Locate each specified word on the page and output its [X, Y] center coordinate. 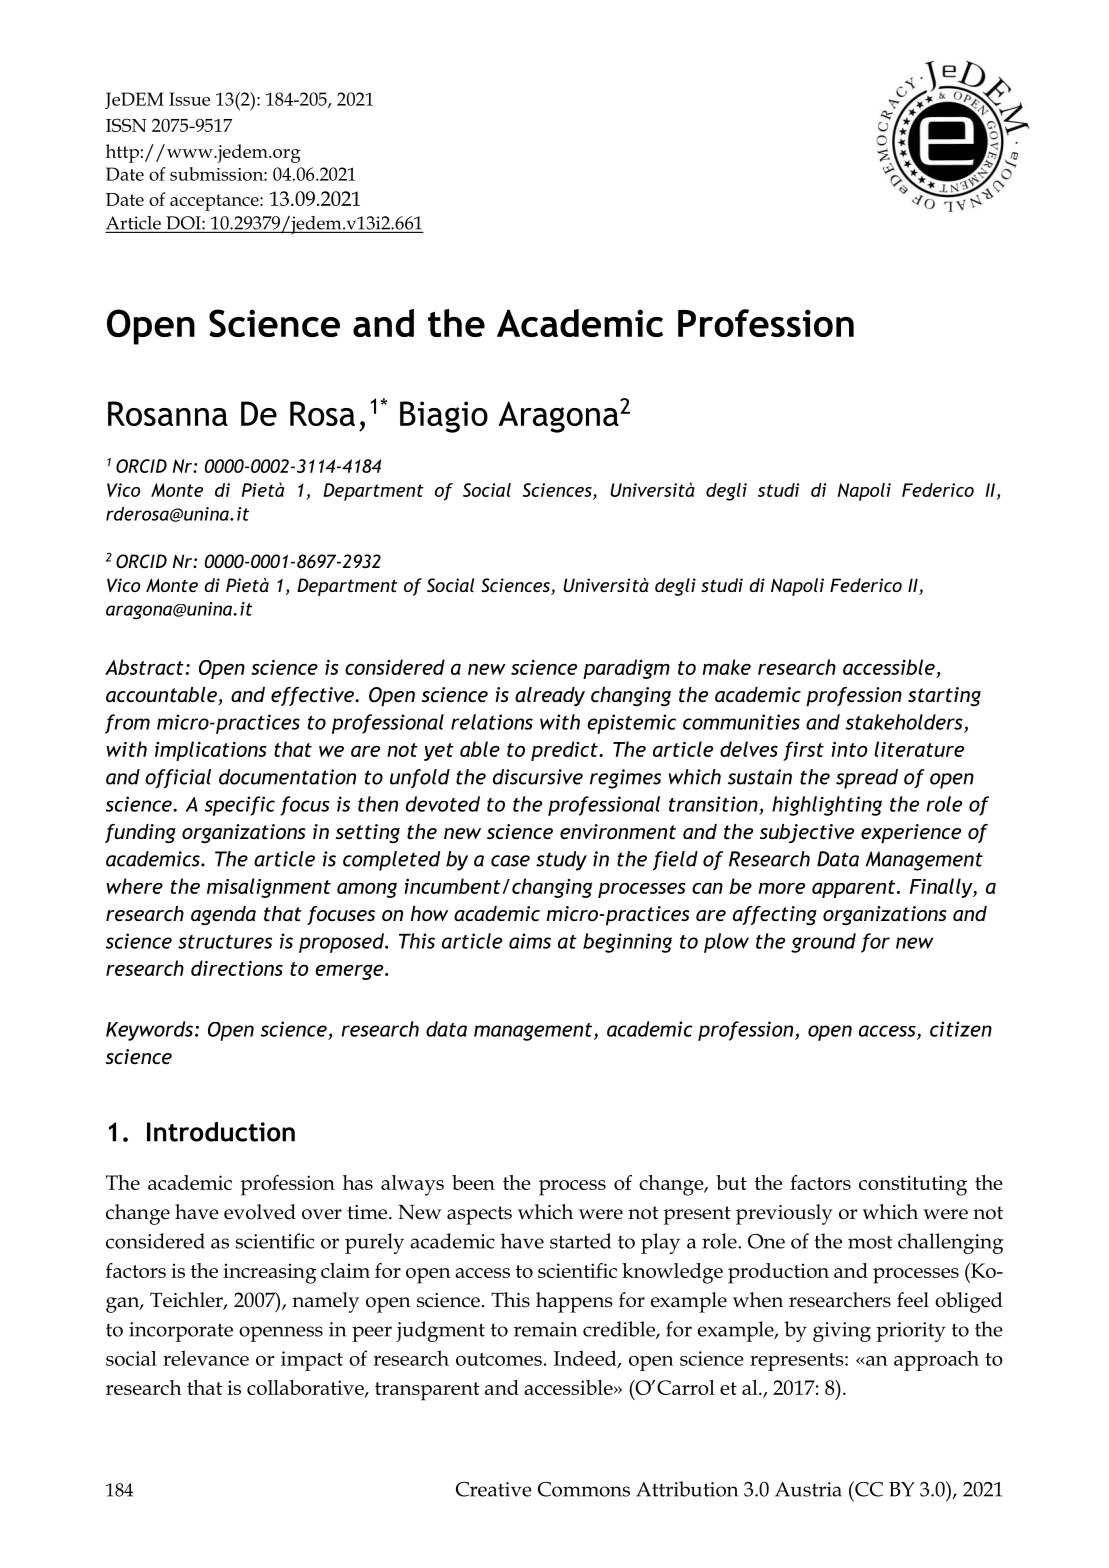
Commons [584, 1489]
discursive [538, 777]
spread [867, 779]
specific [240, 806]
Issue [189, 99]
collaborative [306, 1389]
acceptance [215, 202]
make [726, 667]
